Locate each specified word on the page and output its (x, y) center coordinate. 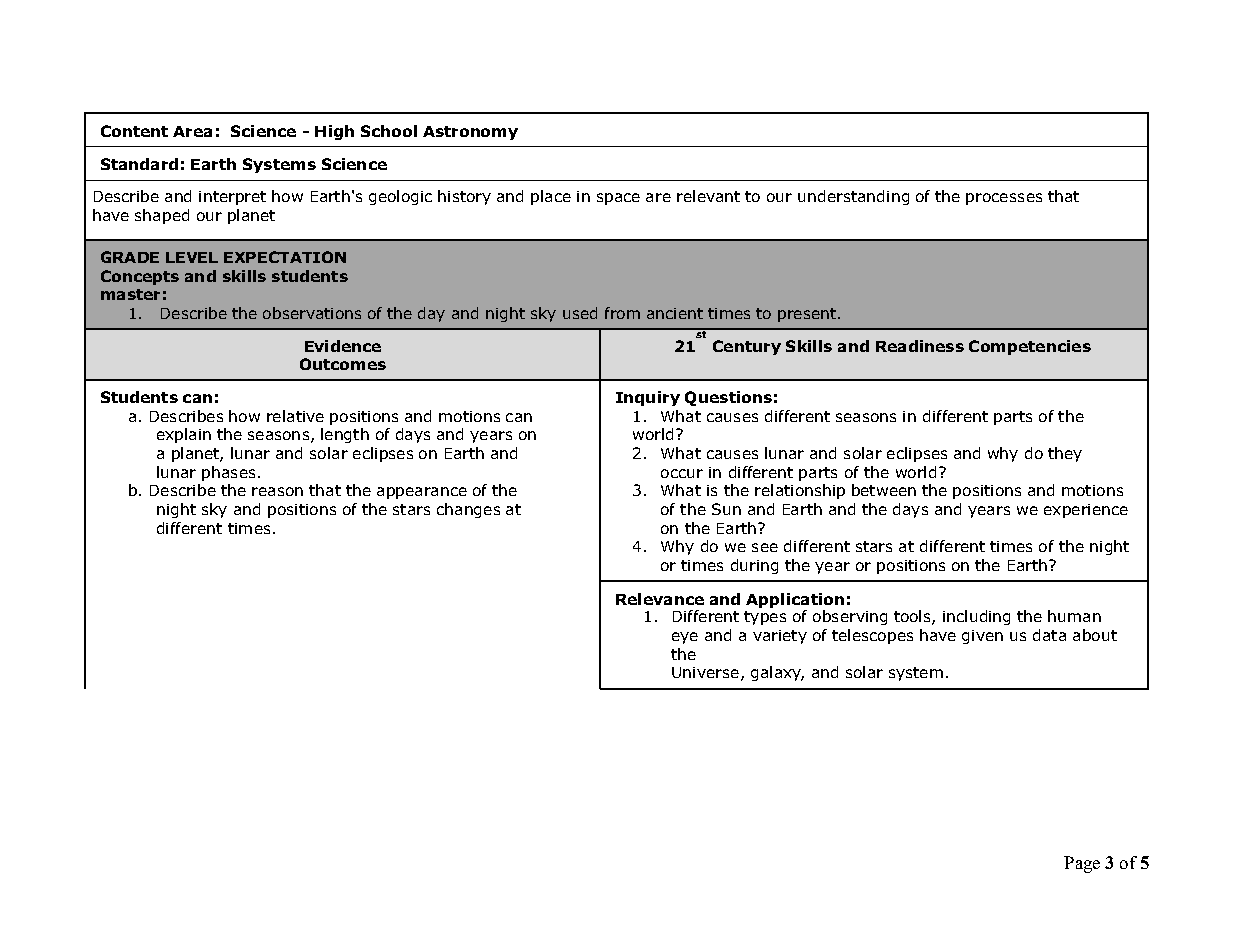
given (982, 637)
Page (1082, 864)
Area (192, 131)
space (618, 199)
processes (1004, 199)
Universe (705, 672)
